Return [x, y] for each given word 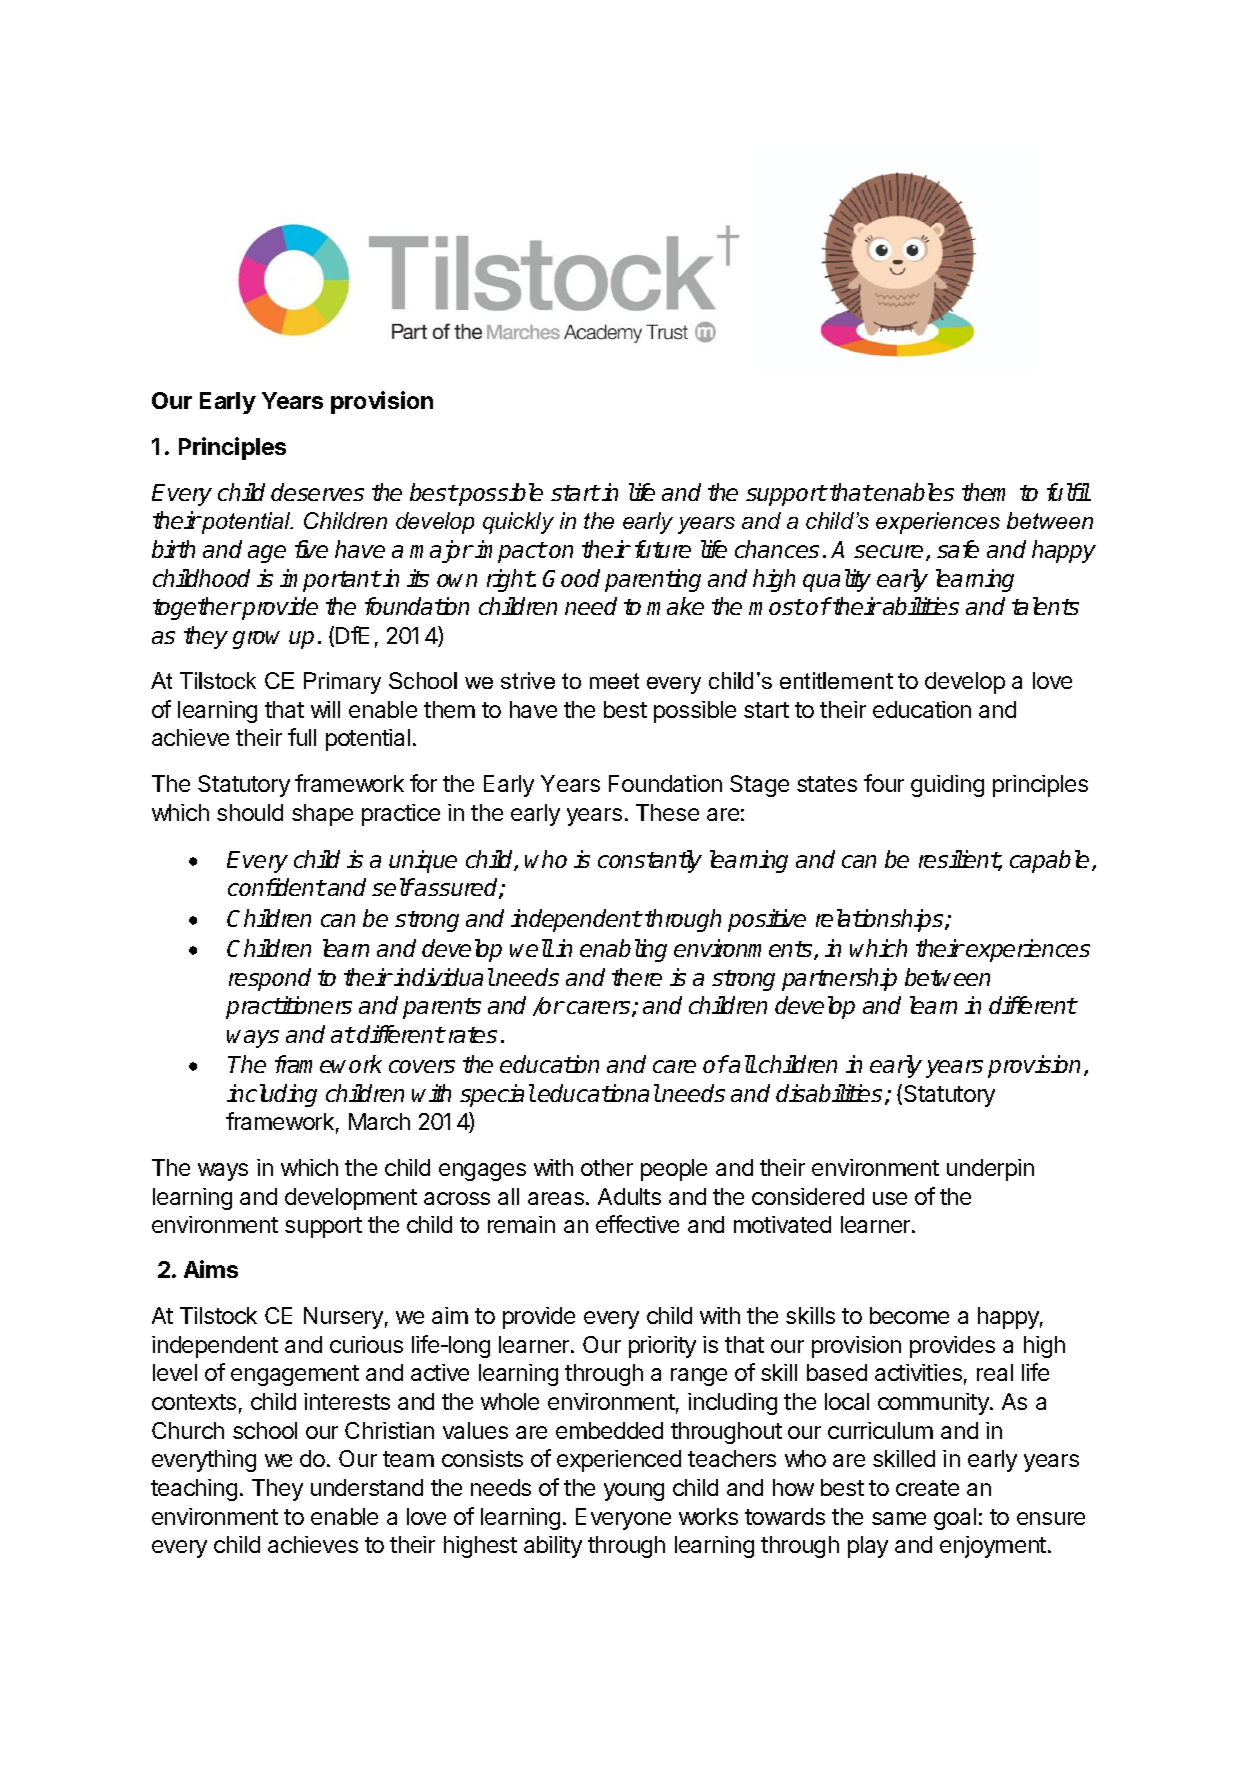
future [663, 549]
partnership [839, 979]
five [311, 549]
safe [958, 549]
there [637, 977]
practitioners [289, 1007]
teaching [194, 1490]
